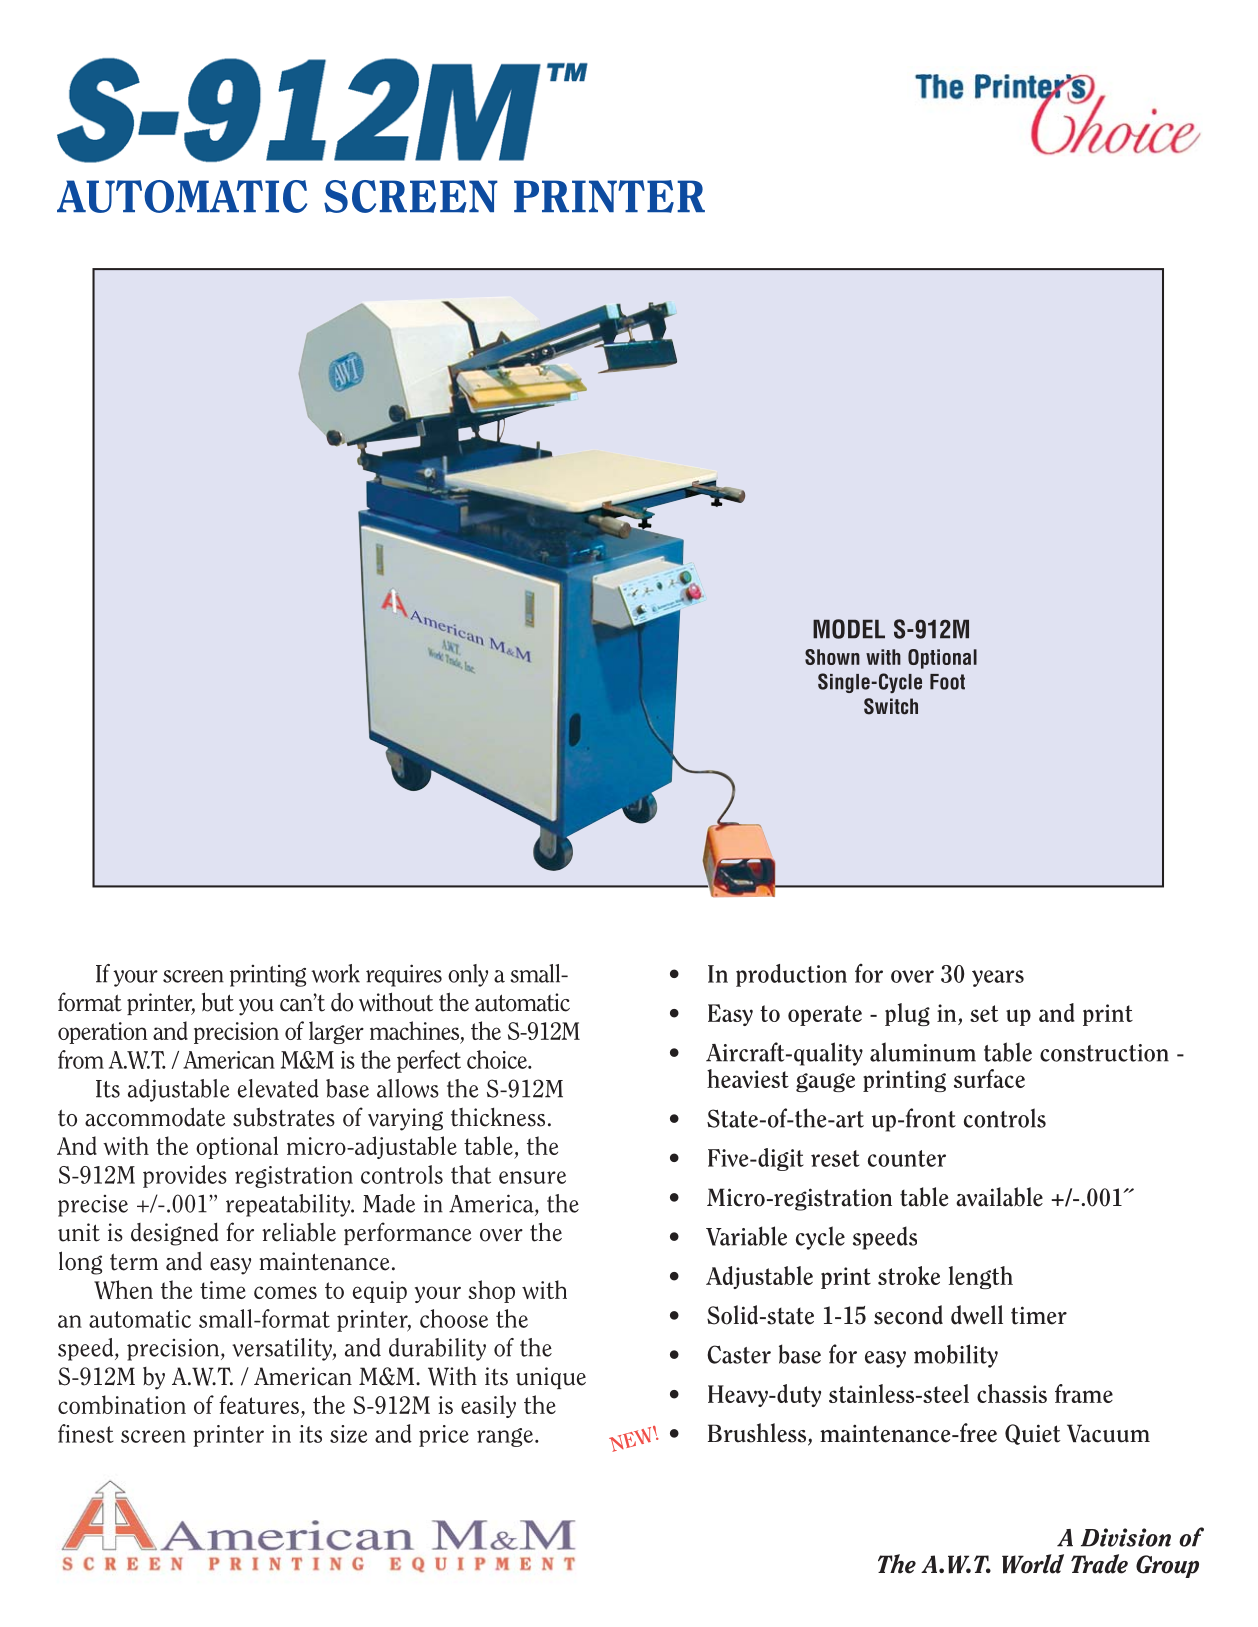  Describe the element at coordinates (155, 1117) in the screenshot. I see `accommodate` at that location.
